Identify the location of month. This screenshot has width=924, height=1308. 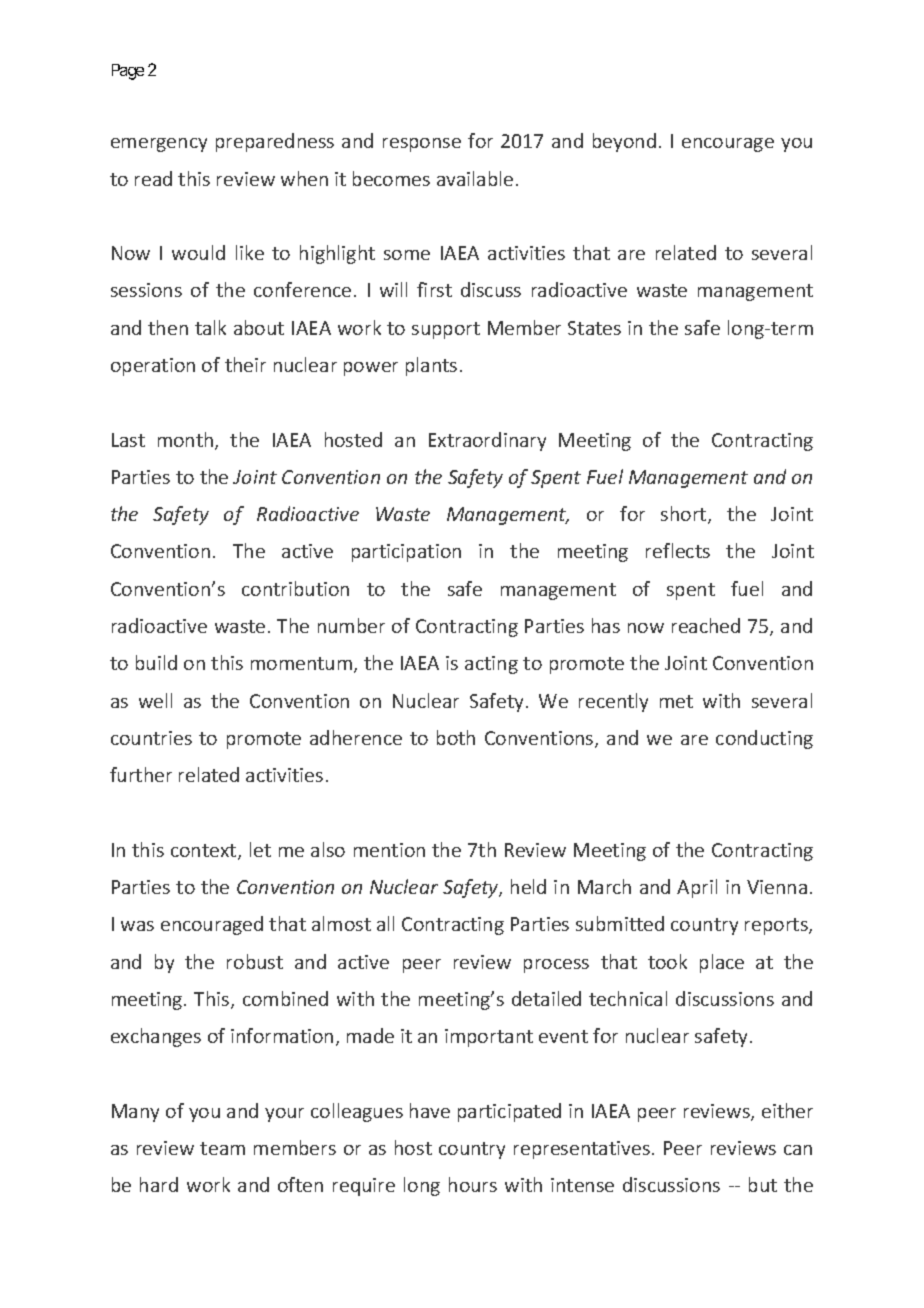
(187, 441).
